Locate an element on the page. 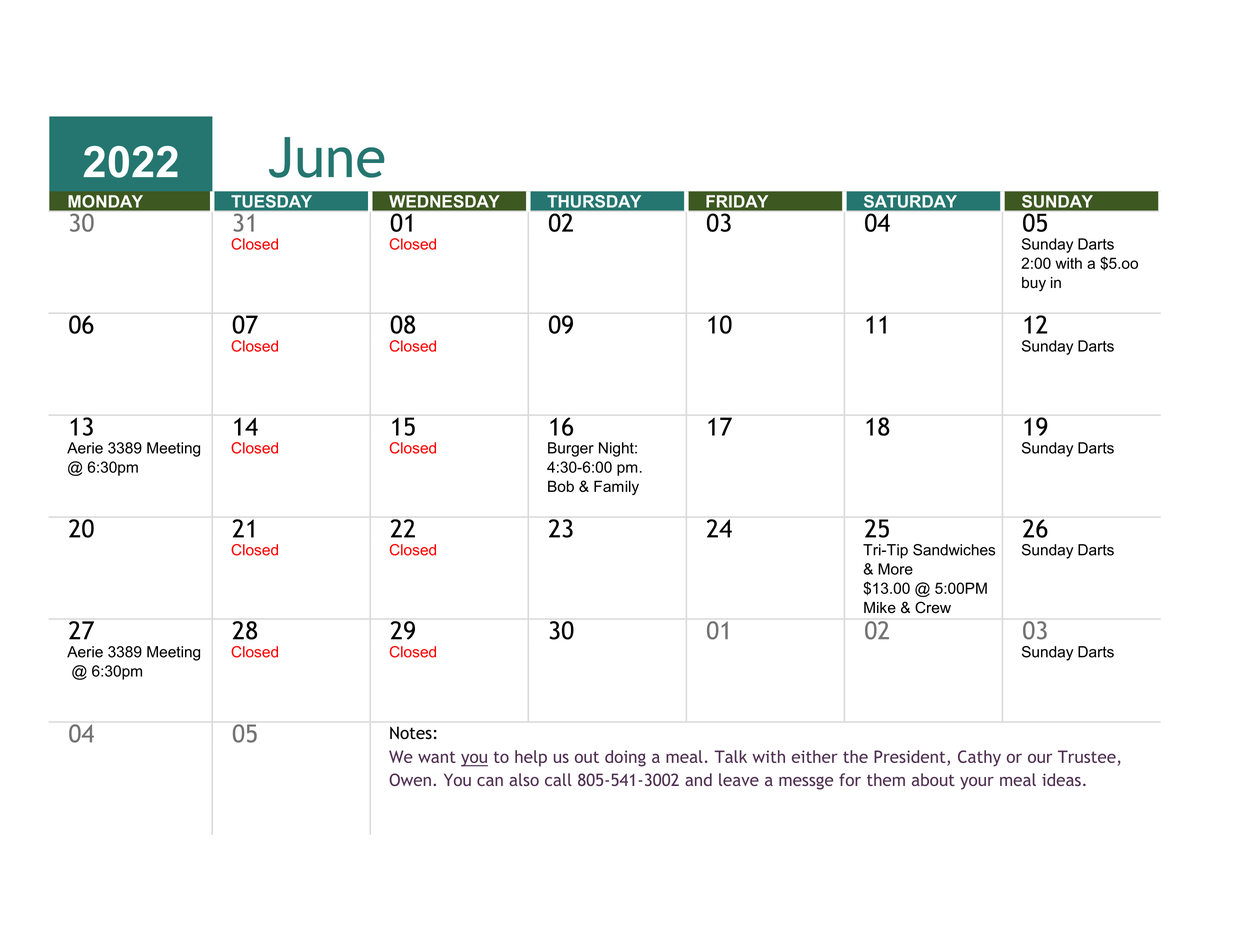  doing is located at coordinates (625, 758).
